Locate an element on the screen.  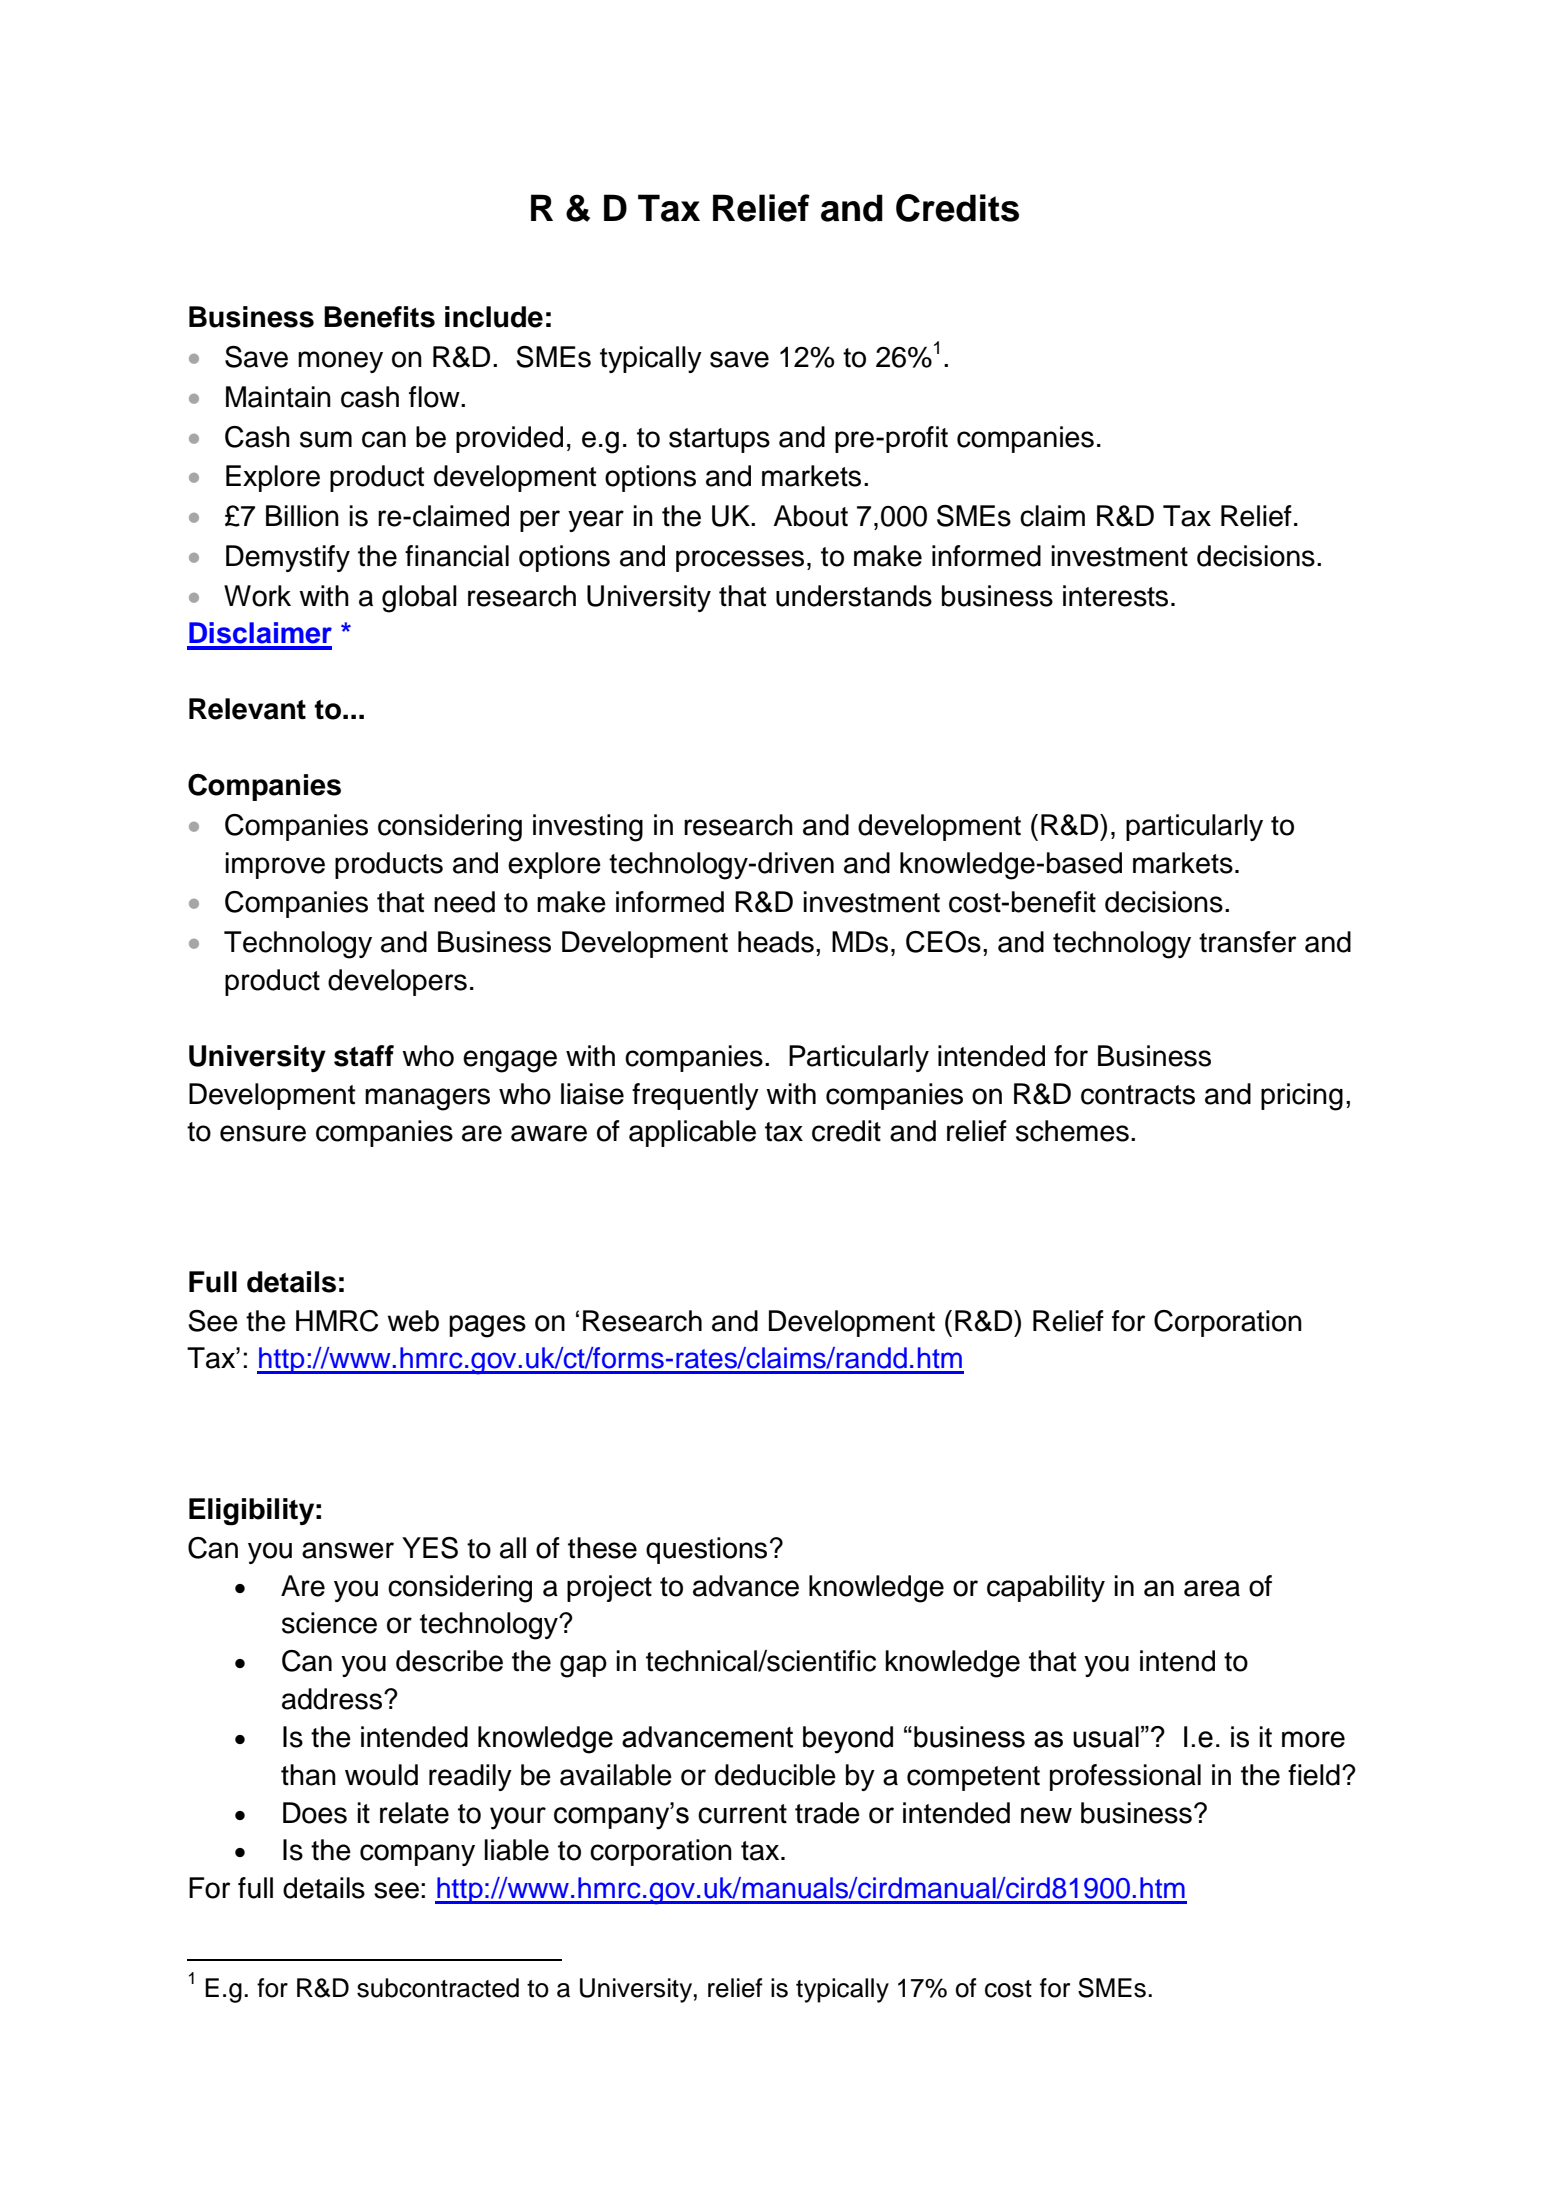
would is located at coordinates (381, 1775).
